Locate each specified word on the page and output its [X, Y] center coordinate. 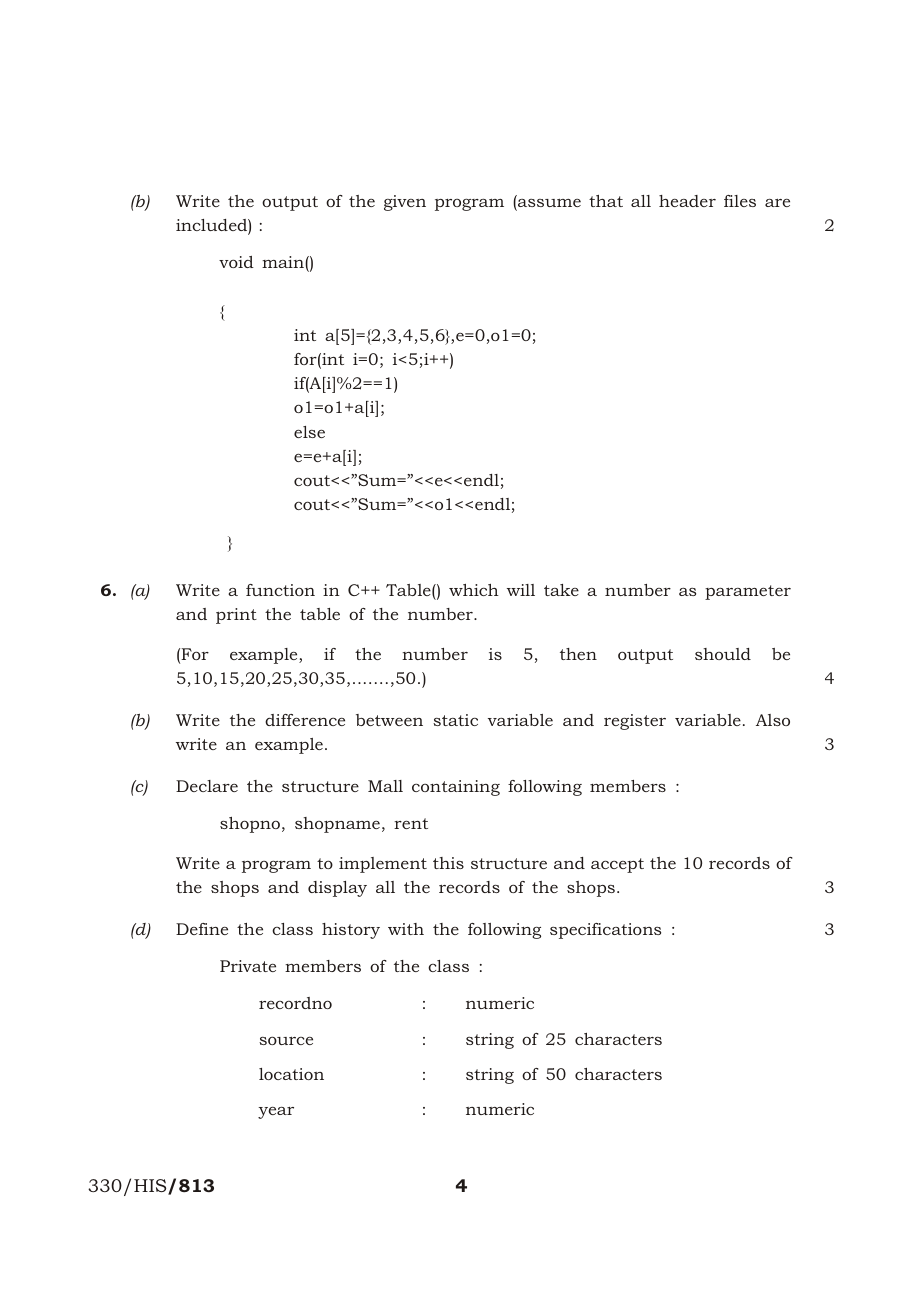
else [309, 432]
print [236, 616]
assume [548, 204]
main [284, 262]
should [723, 654]
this [448, 863]
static [455, 720]
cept [627, 865]
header [687, 201]
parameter [748, 592]
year [276, 1113]
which [474, 590]
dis [319, 887]
